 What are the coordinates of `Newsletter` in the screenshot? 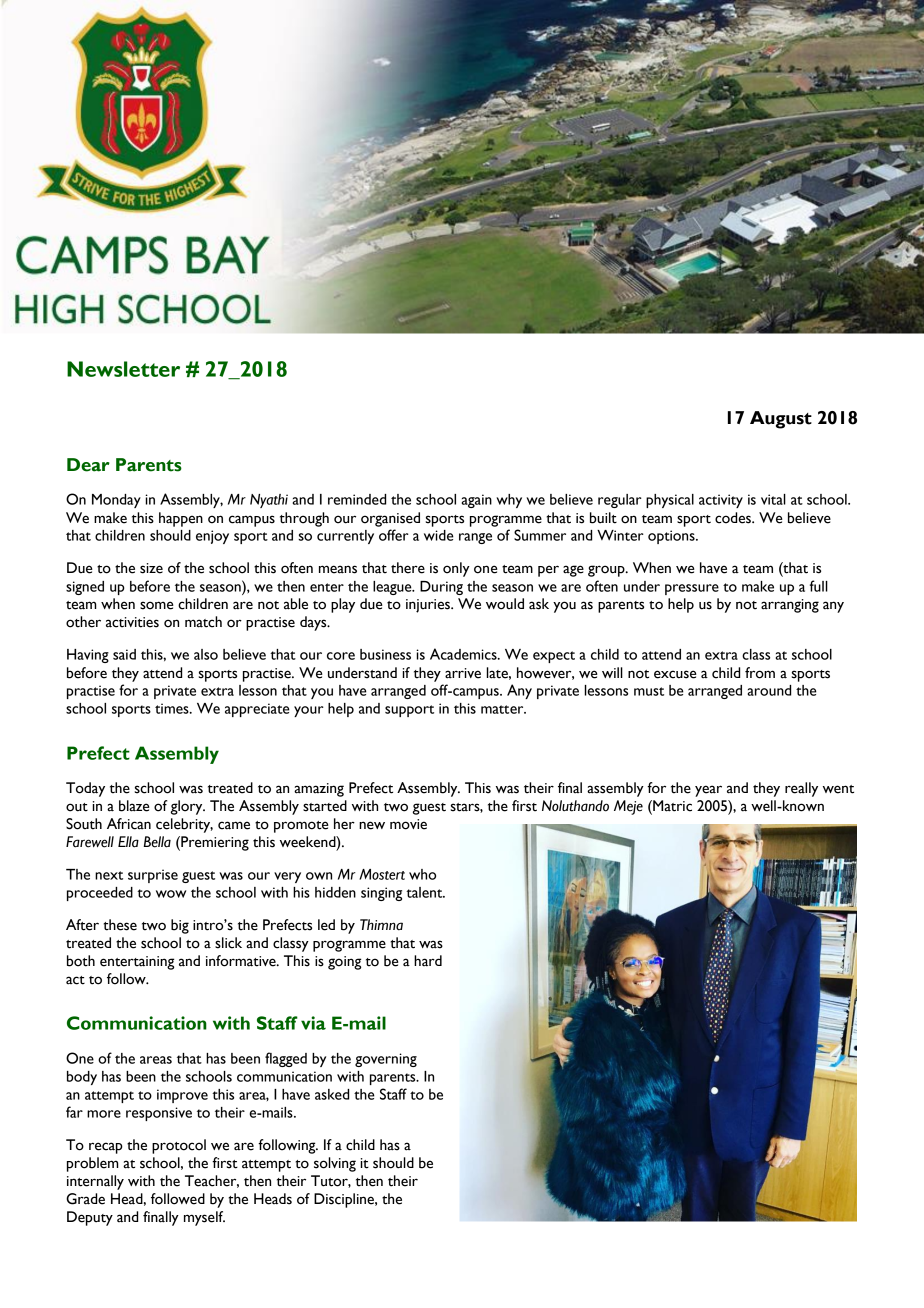 It's located at (123, 369).
